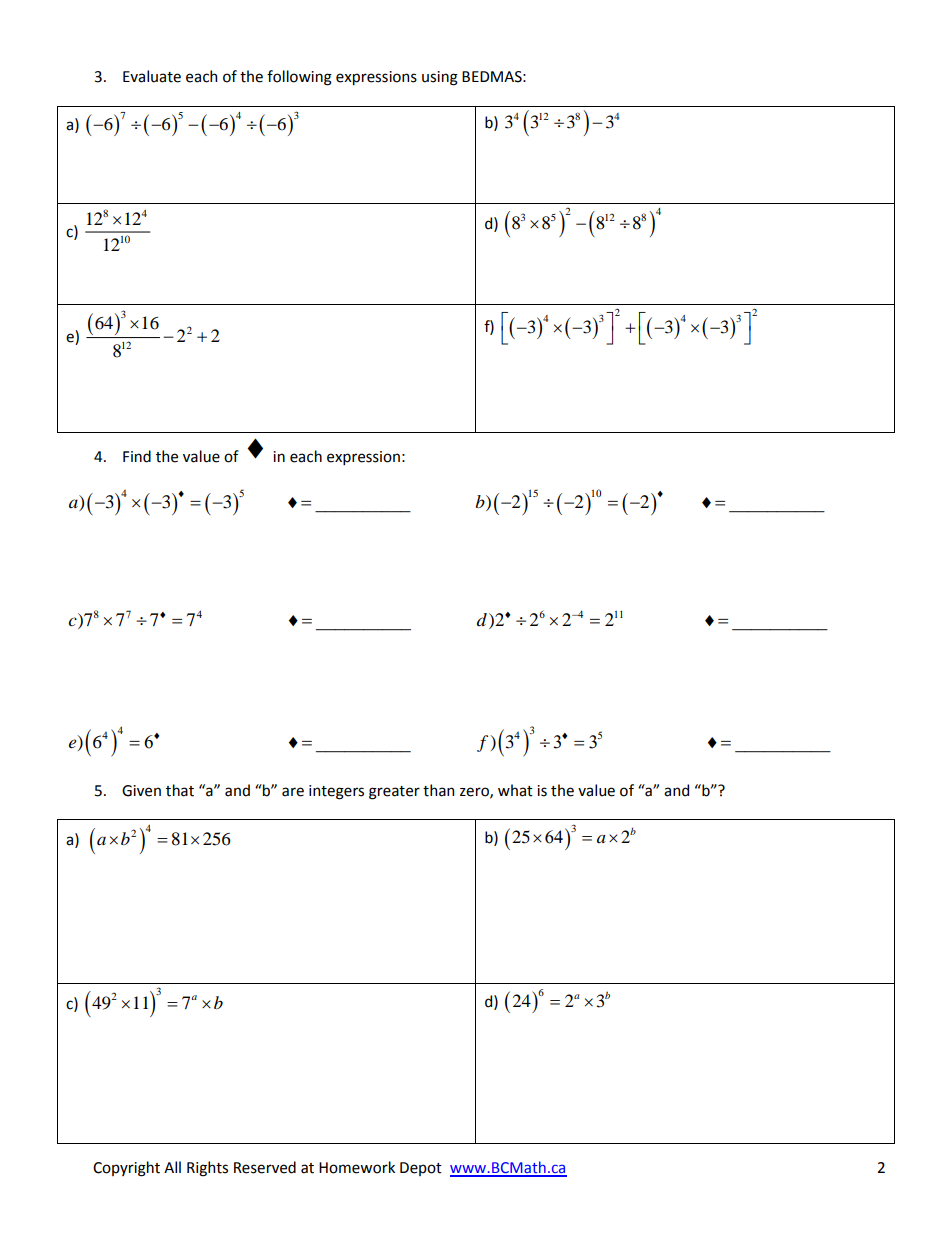 Image resolution: width=952 pixels, height=1233 pixels. What do you see at coordinates (438, 790) in the screenshot?
I see `than` at bounding box center [438, 790].
